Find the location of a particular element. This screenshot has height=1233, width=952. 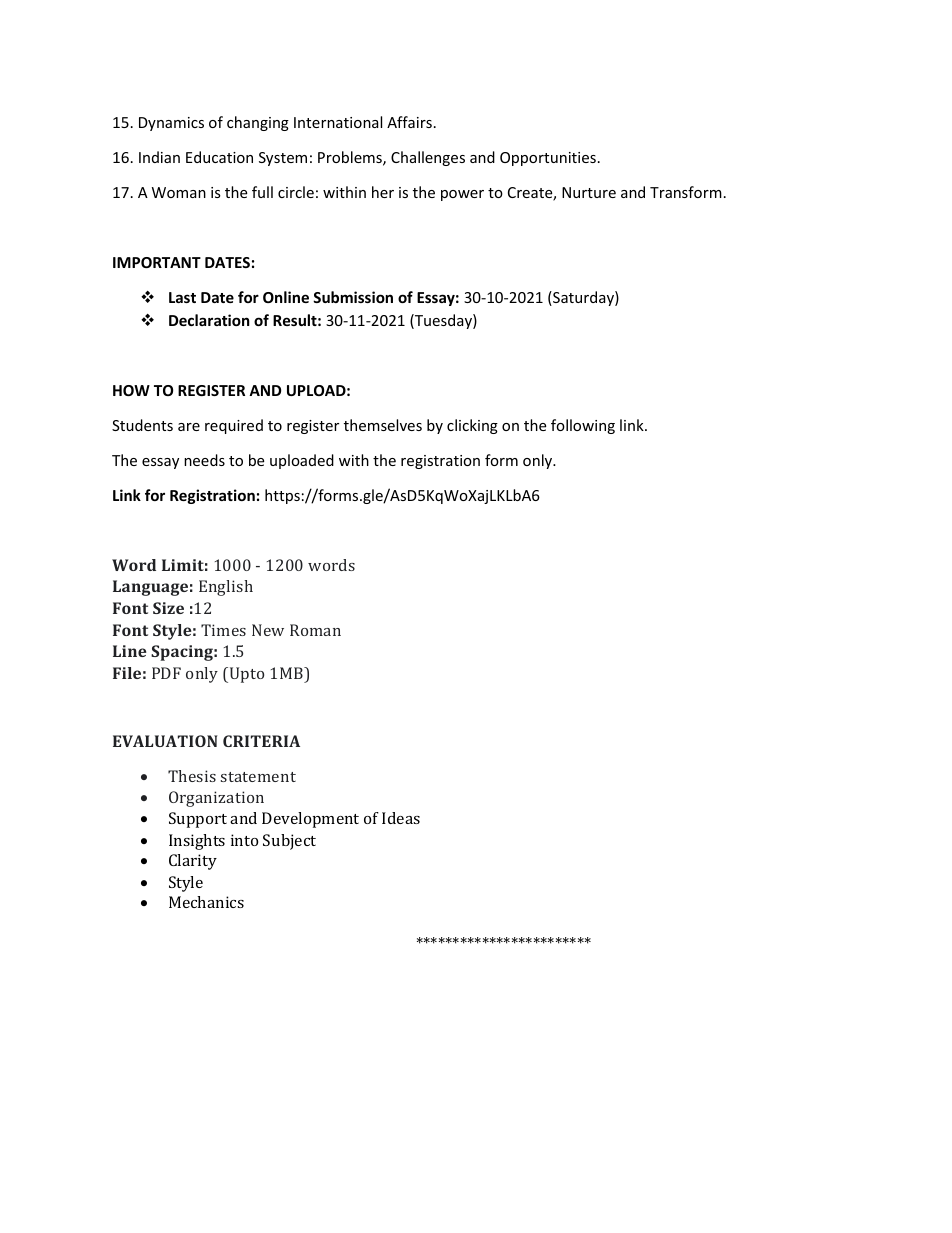

International is located at coordinates (338, 122).
